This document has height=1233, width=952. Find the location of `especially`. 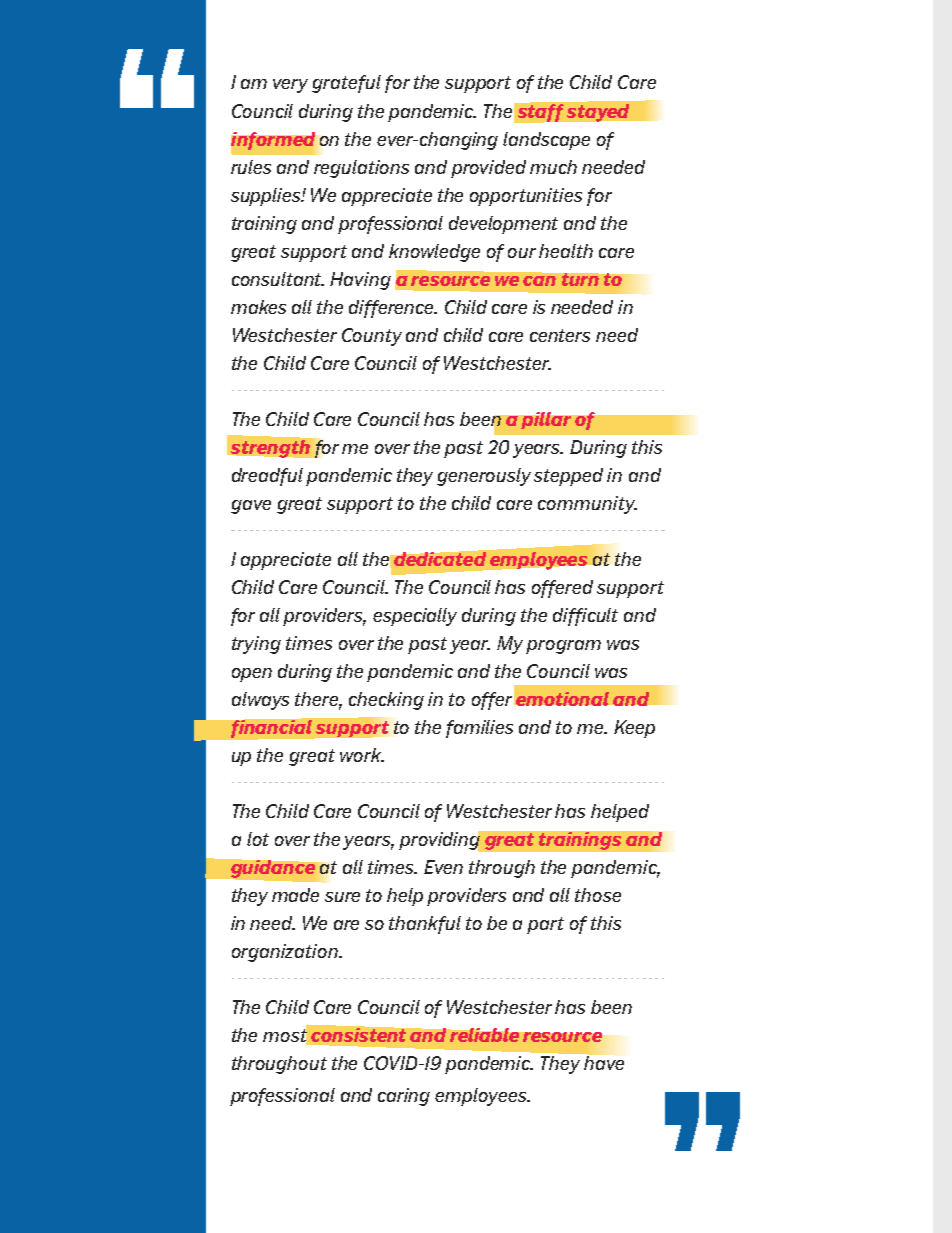

especially is located at coordinates (415, 617).
